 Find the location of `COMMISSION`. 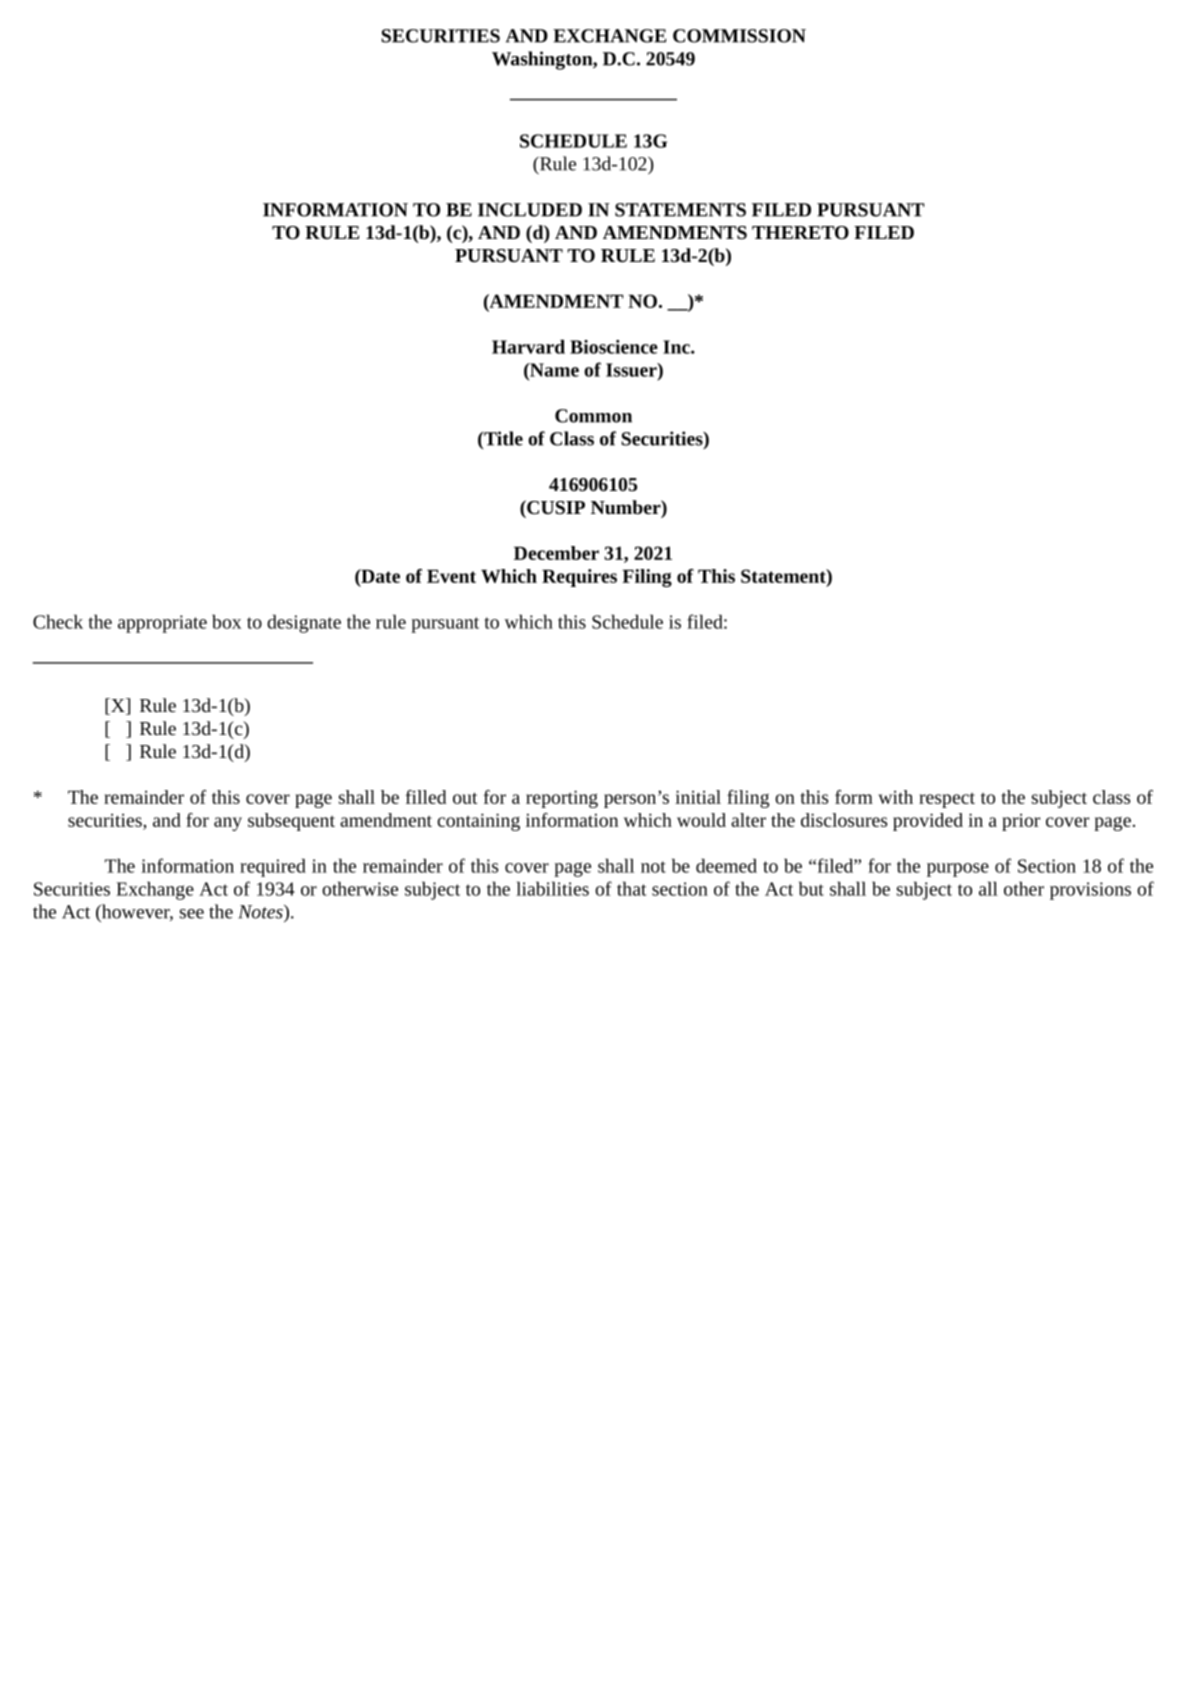

COMMISSION is located at coordinates (739, 36).
